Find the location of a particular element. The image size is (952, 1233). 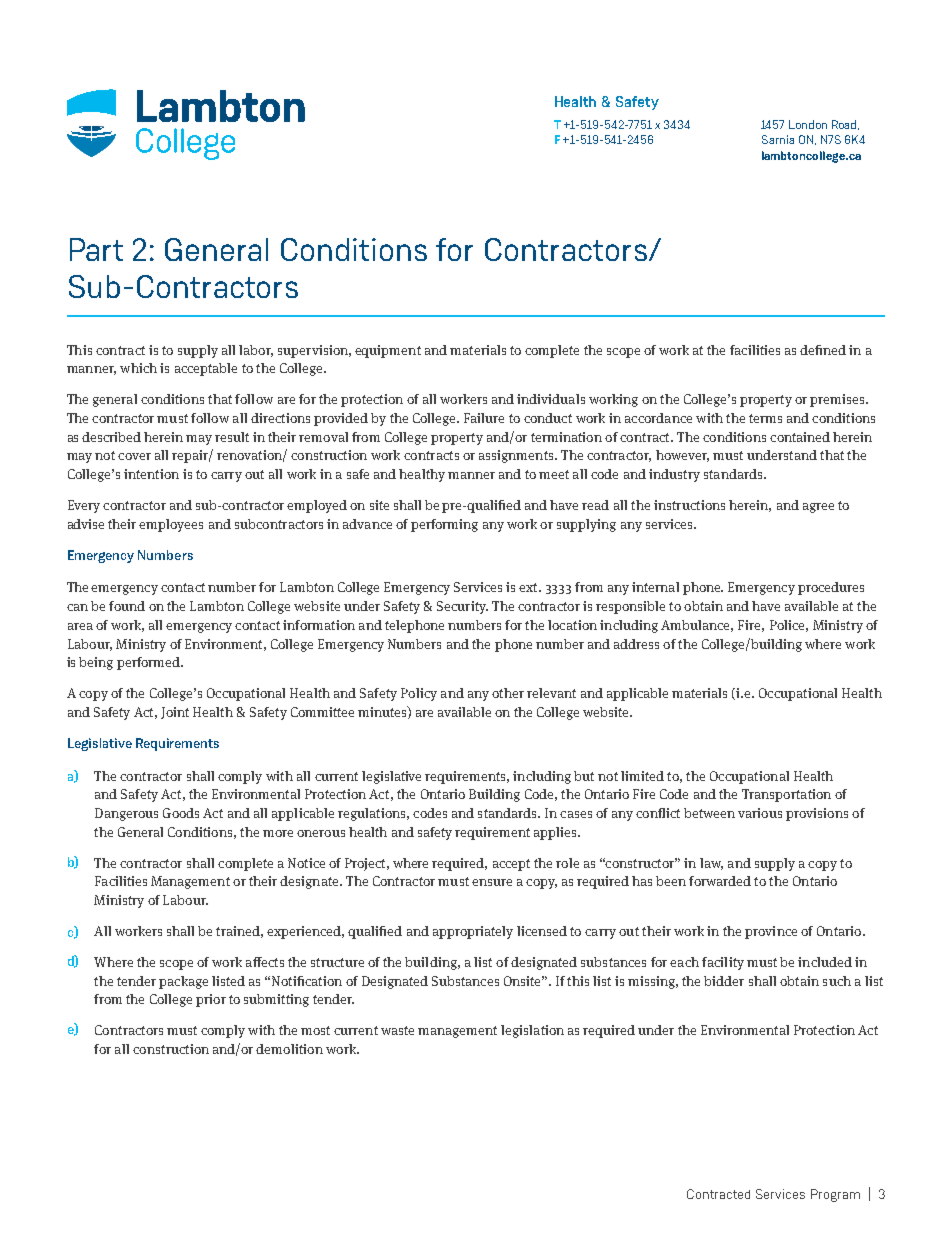

Program is located at coordinates (835, 1195).
